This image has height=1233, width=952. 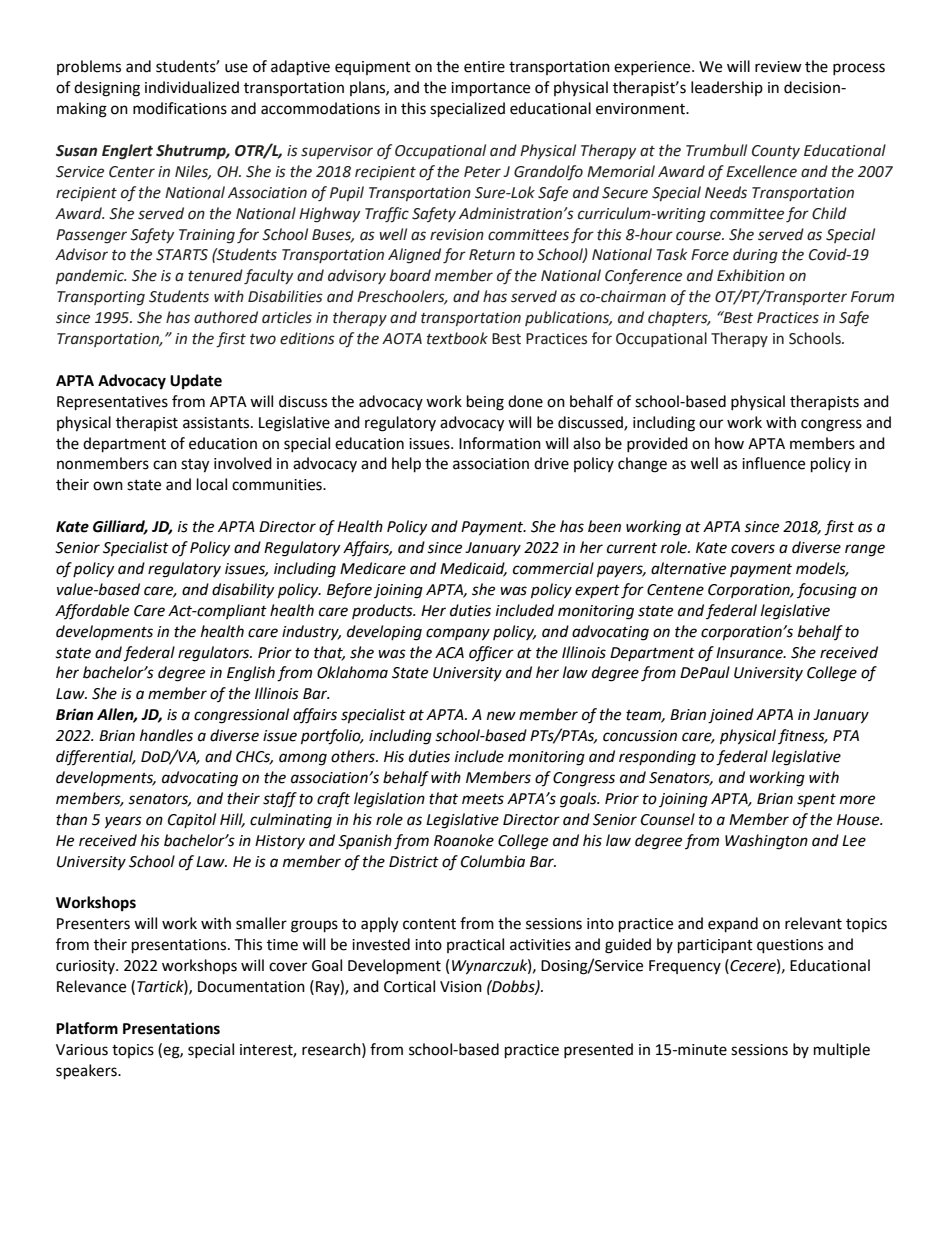 What do you see at coordinates (473, 569) in the image?
I see `Medicaid` at bounding box center [473, 569].
